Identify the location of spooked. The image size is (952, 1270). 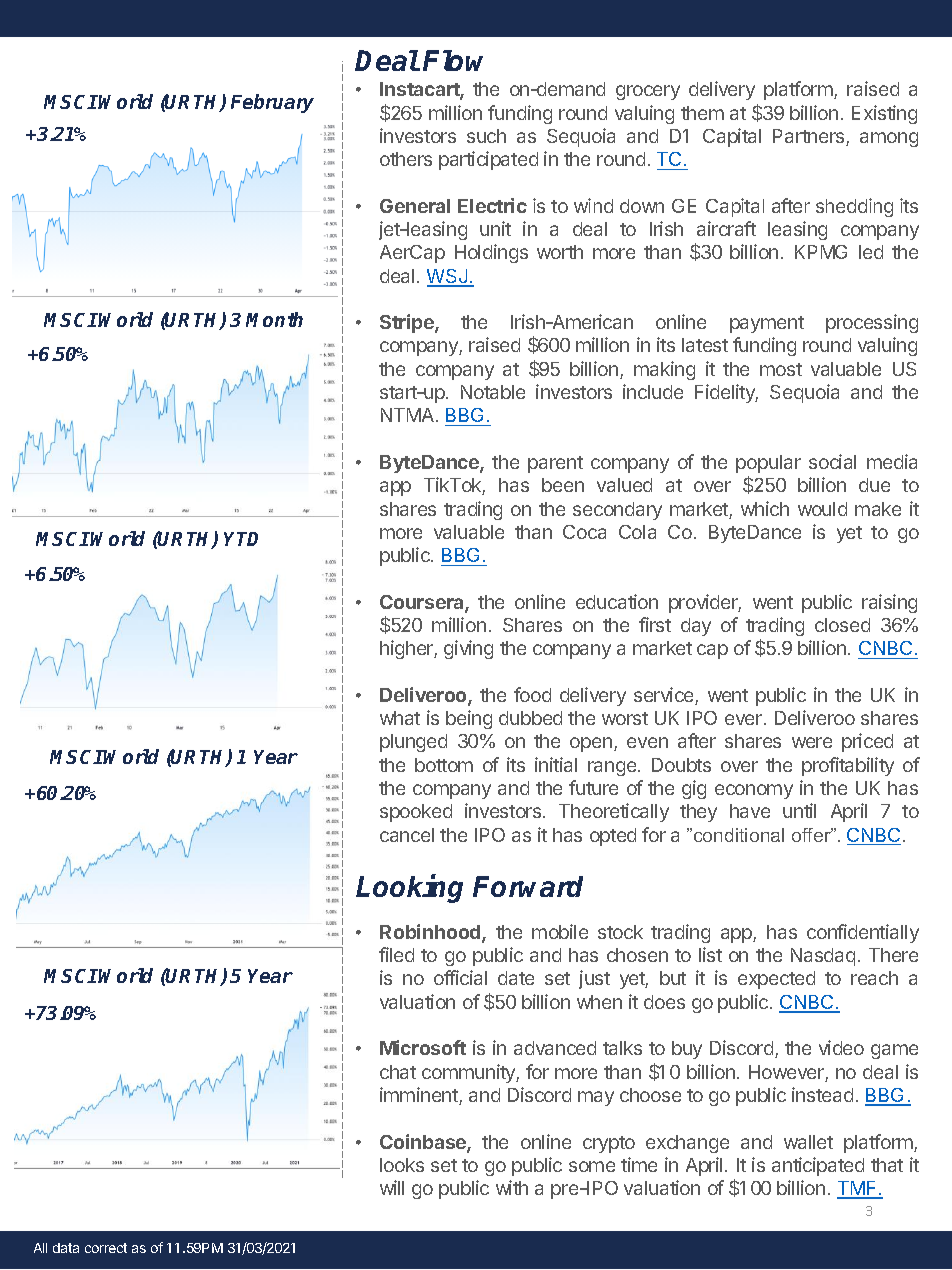
(416, 813).
